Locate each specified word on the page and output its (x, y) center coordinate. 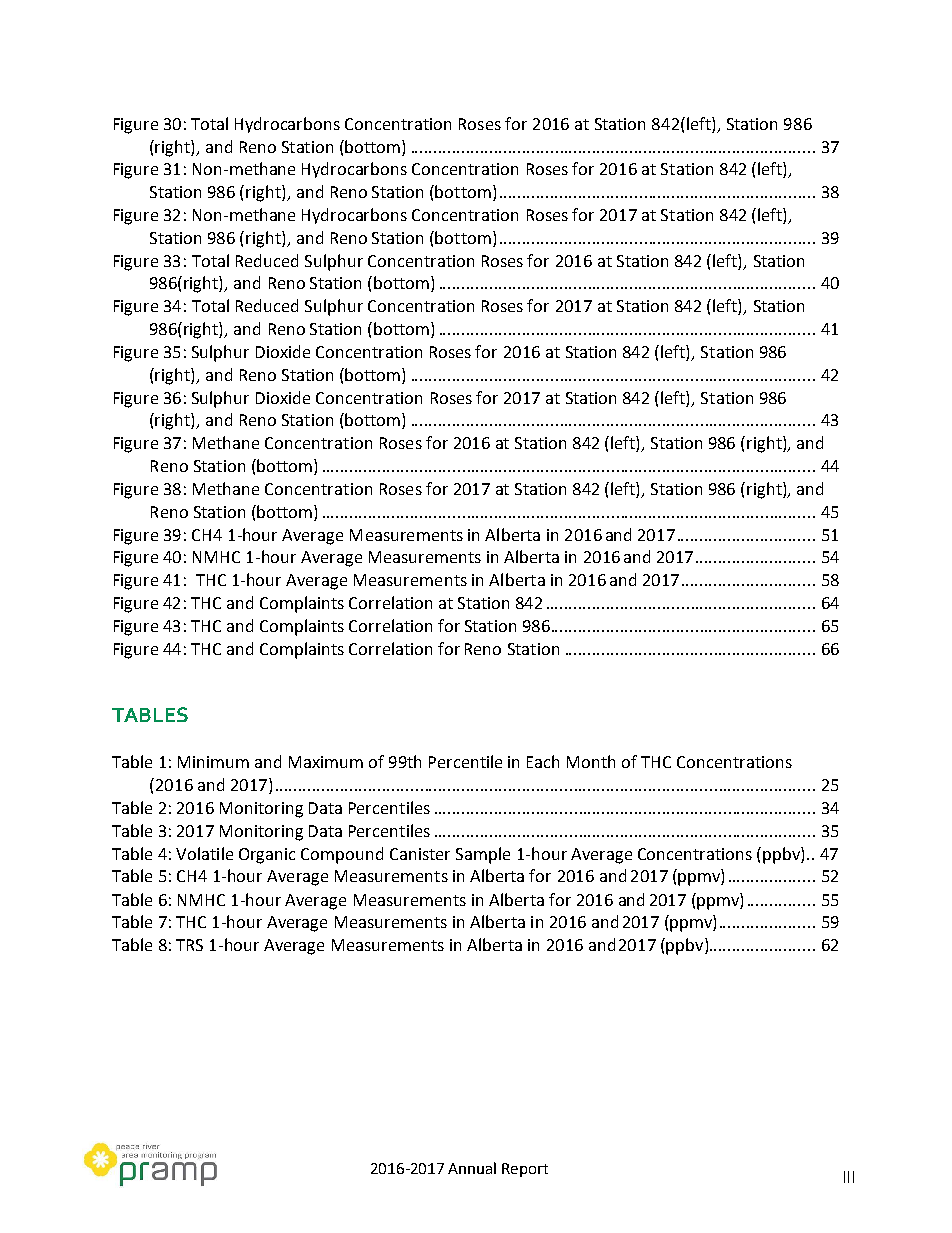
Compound (342, 855)
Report (525, 1170)
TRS (189, 945)
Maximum (326, 762)
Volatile (204, 853)
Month (591, 761)
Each (543, 761)
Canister (420, 854)
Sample (483, 855)
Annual (472, 1168)
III (849, 1177)
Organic (267, 856)
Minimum (213, 762)
